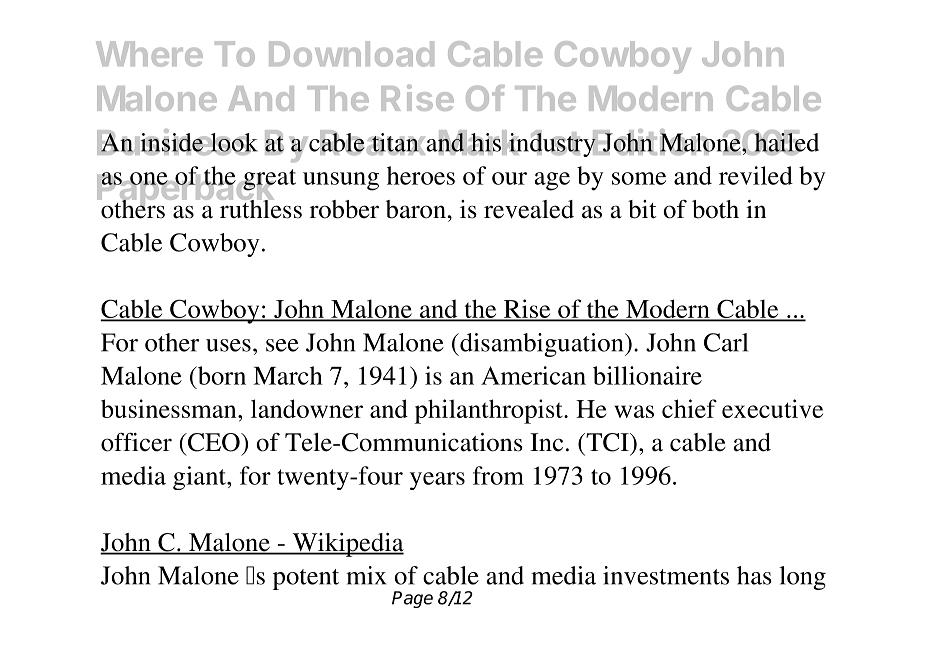 Image resolution: width=932 pixels, height=661 pixels. I want to click on Page, so click(412, 599).
